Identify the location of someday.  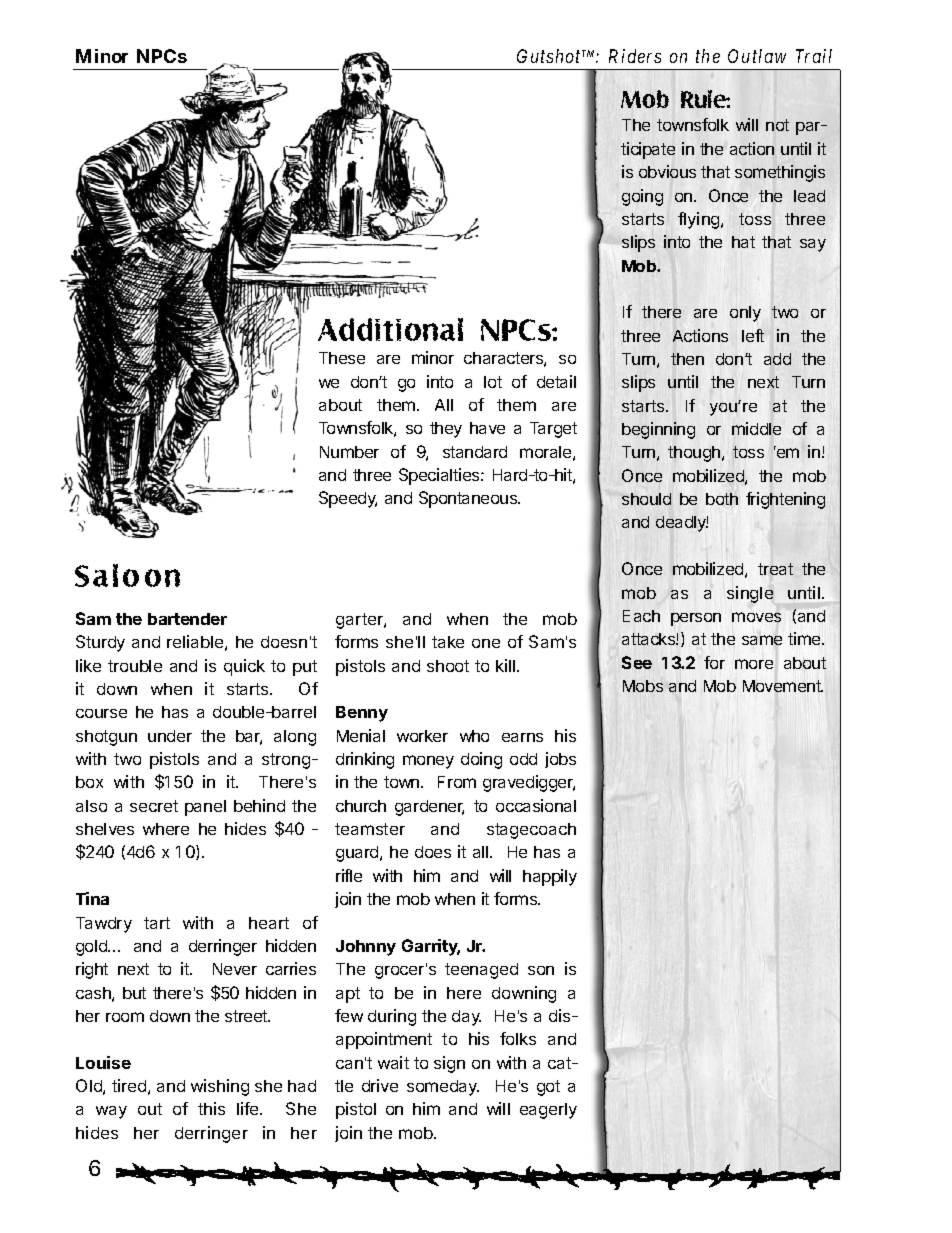
(443, 1088).
